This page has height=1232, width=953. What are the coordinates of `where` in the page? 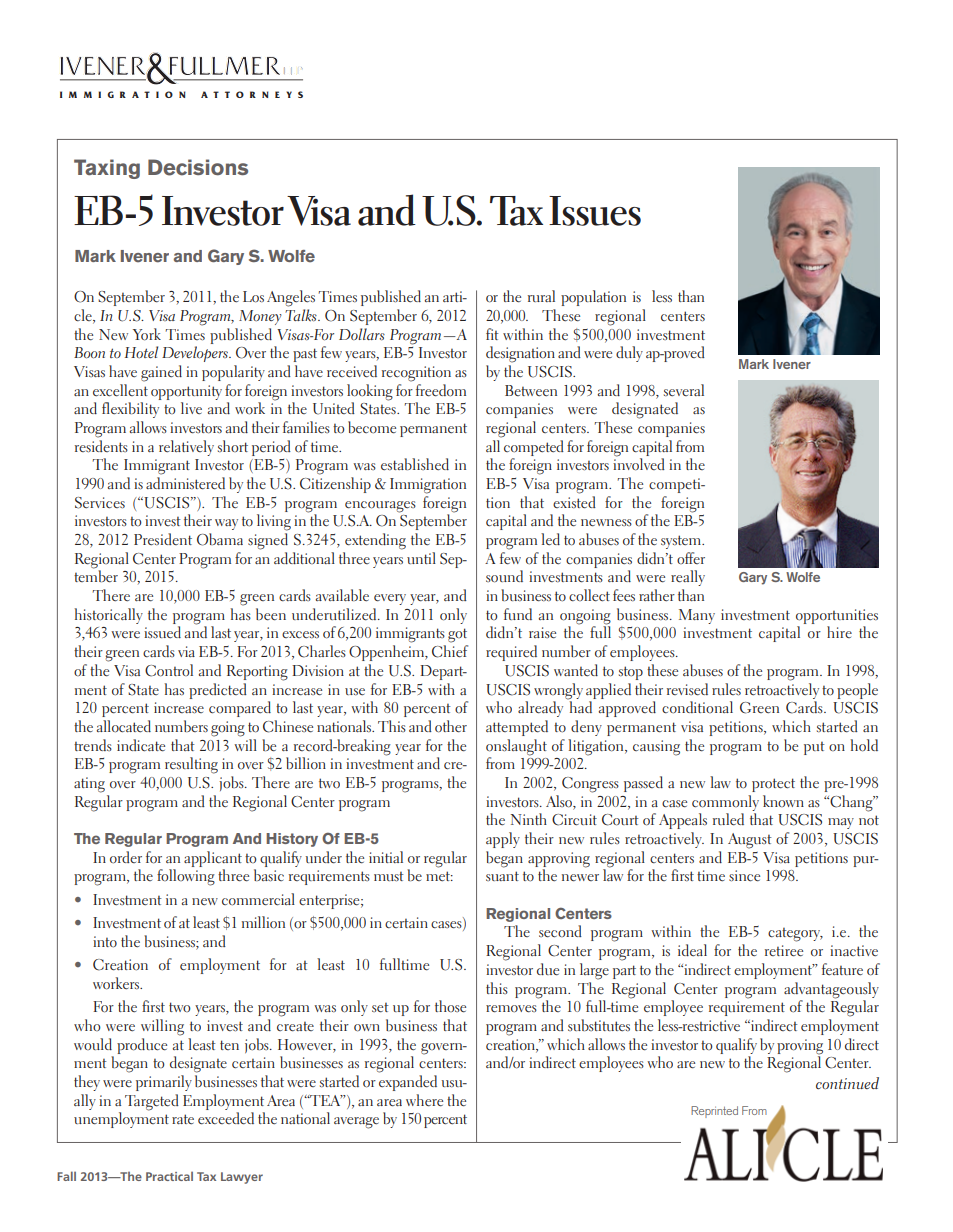 It's located at (424, 1100).
